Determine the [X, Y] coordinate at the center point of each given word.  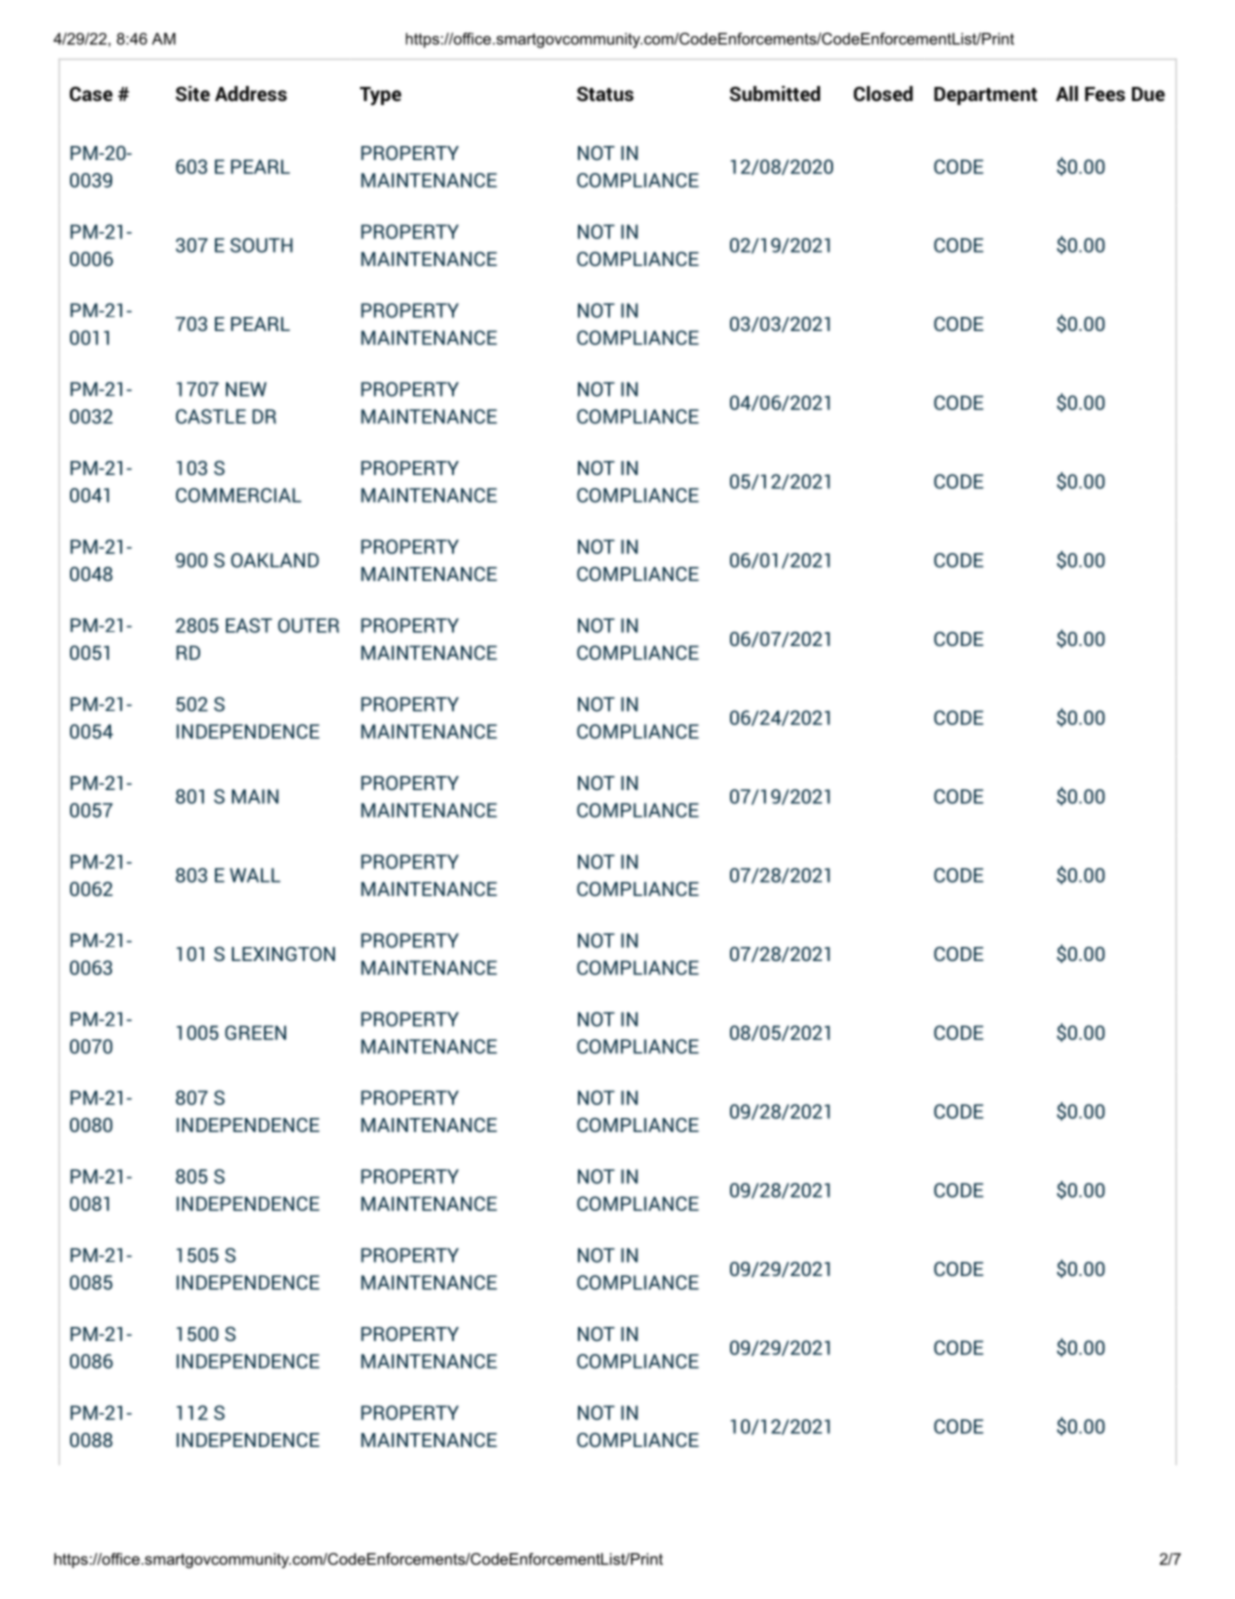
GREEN [255, 1032]
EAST [249, 625]
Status [605, 94]
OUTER [308, 625]
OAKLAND [275, 560]
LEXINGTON [283, 954]
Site [193, 93]
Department [985, 96]
